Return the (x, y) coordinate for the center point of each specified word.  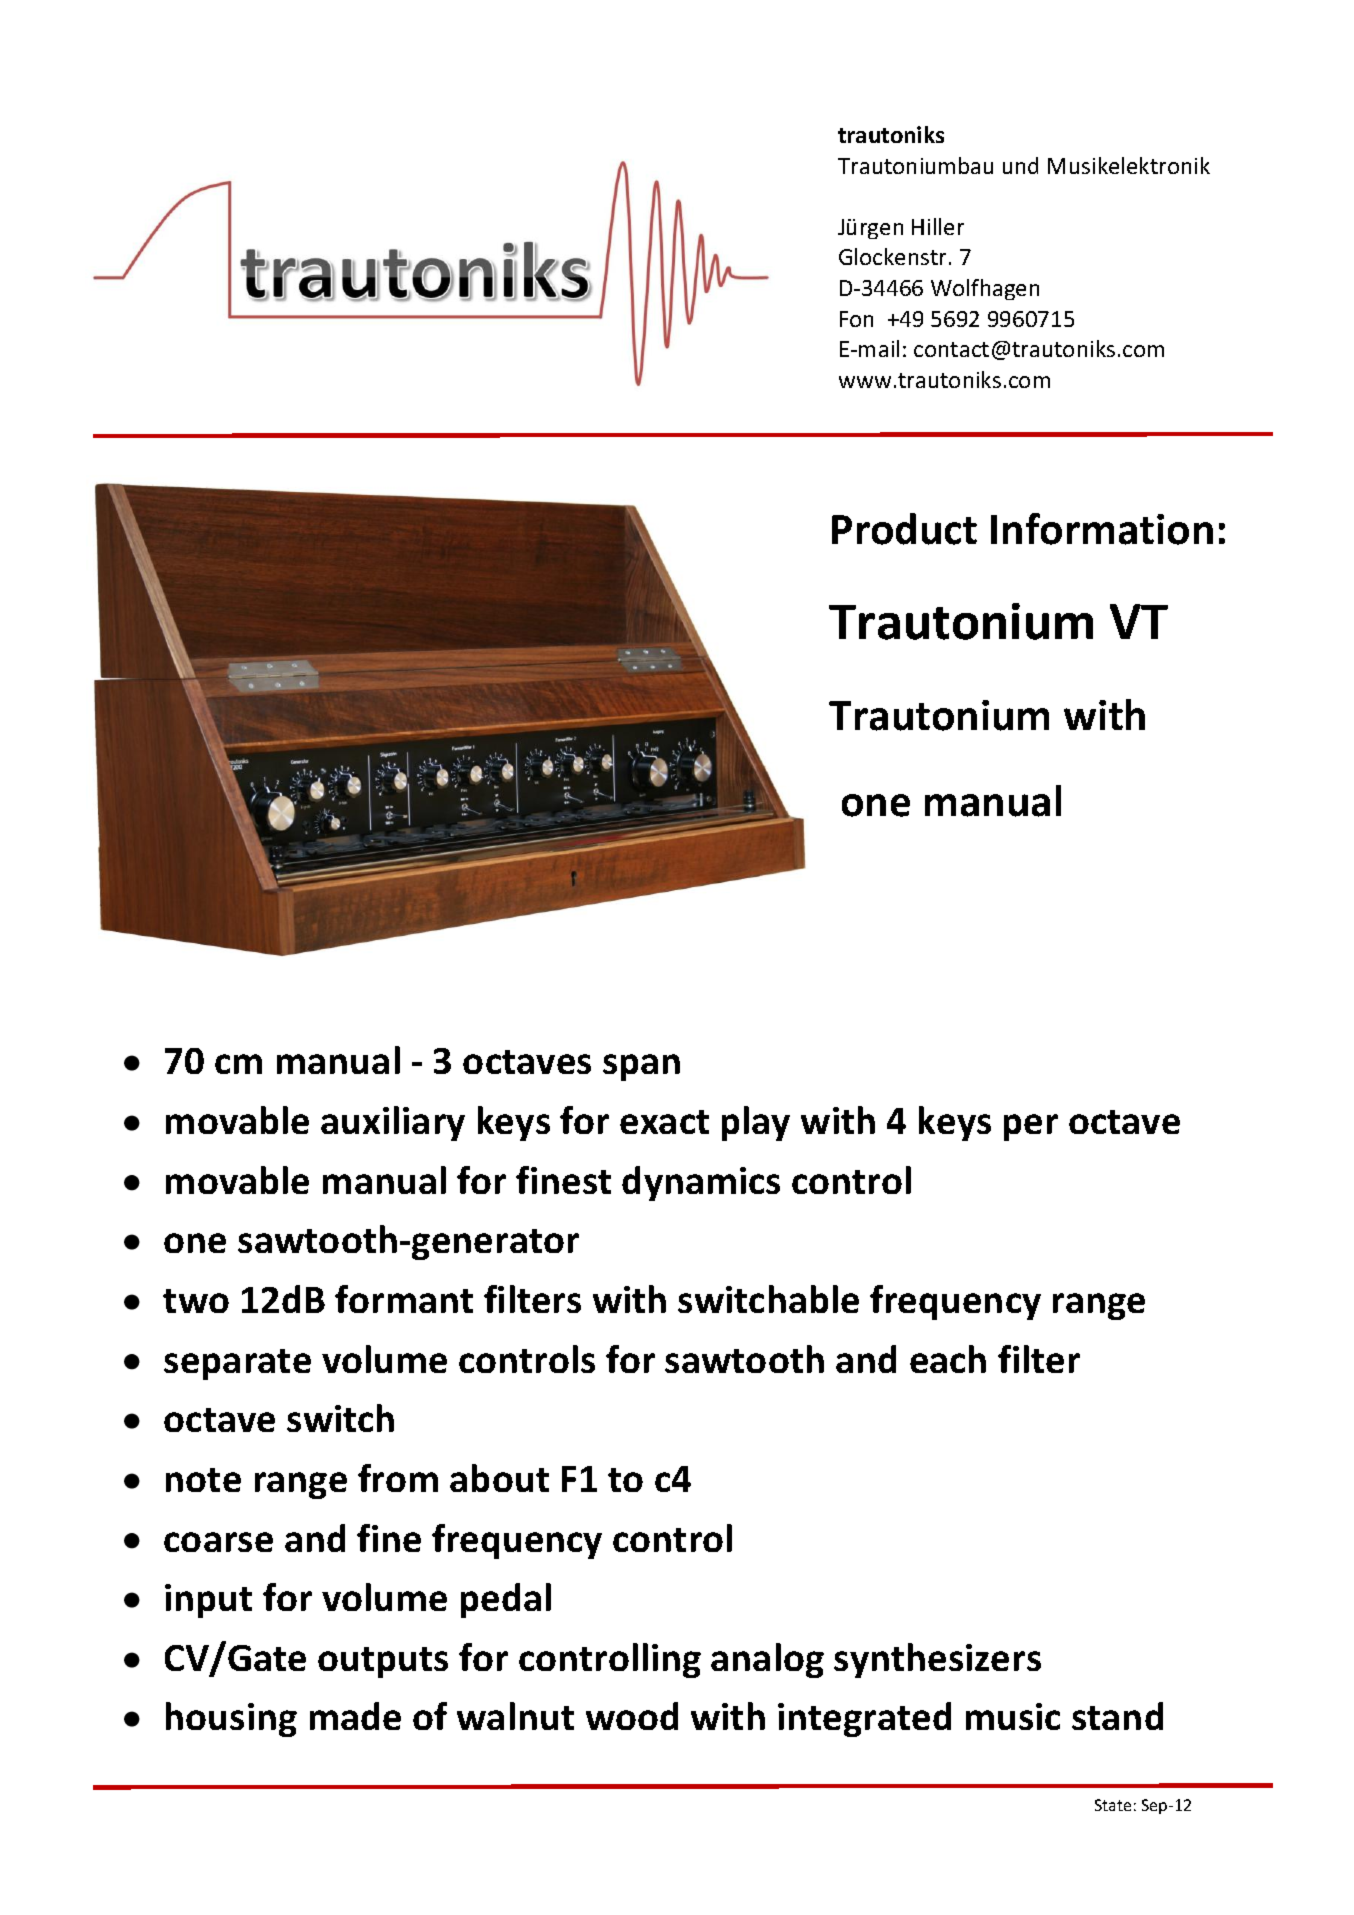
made (355, 1716)
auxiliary (393, 1123)
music (1013, 1716)
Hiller (938, 226)
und (1020, 165)
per (1031, 1127)
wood (632, 1716)
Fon (856, 319)
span (641, 1067)
